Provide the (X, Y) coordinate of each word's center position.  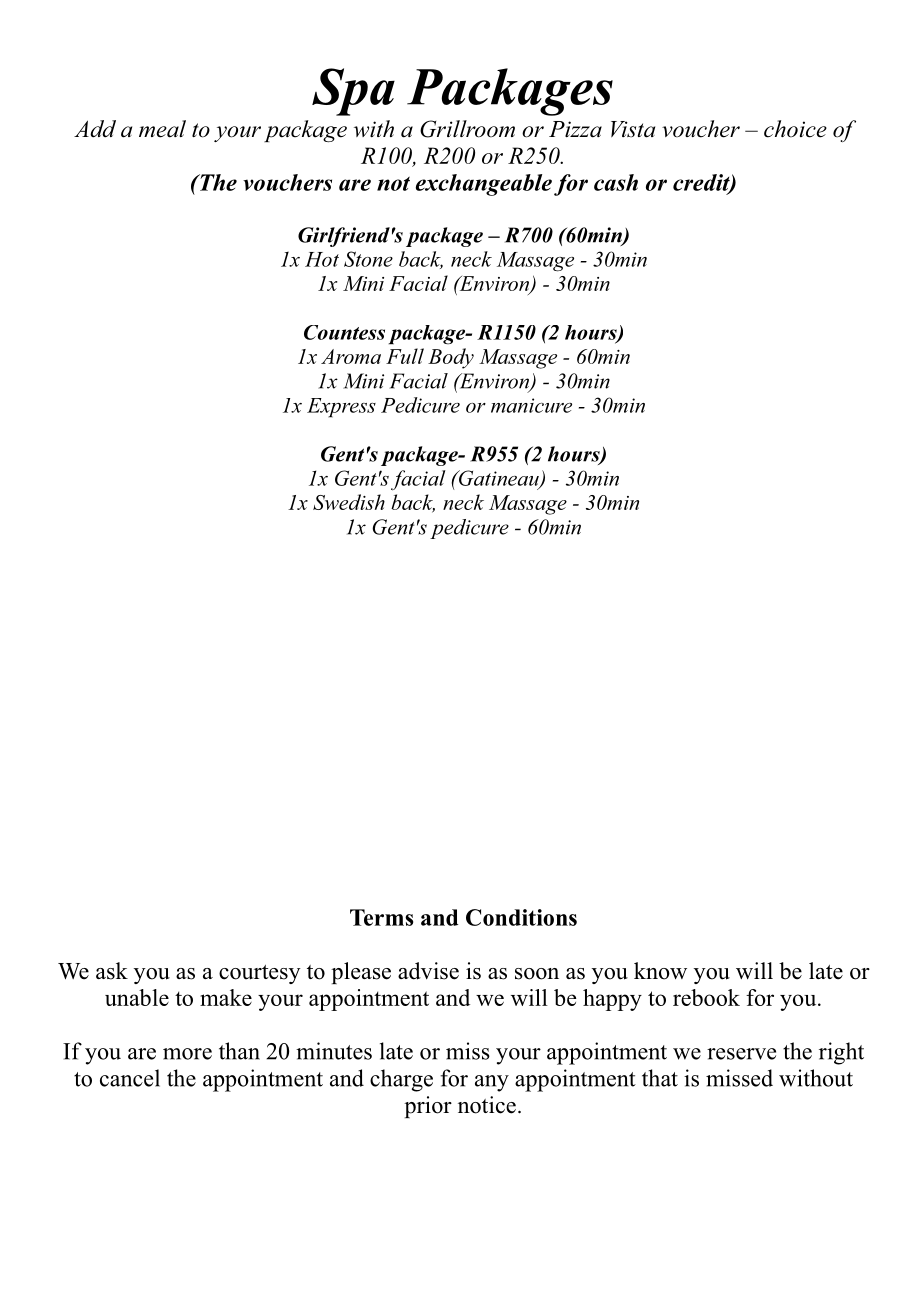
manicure (531, 405)
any (492, 1083)
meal (162, 129)
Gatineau (499, 479)
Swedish (349, 502)
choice (795, 129)
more (187, 1054)
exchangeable (484, 185)
